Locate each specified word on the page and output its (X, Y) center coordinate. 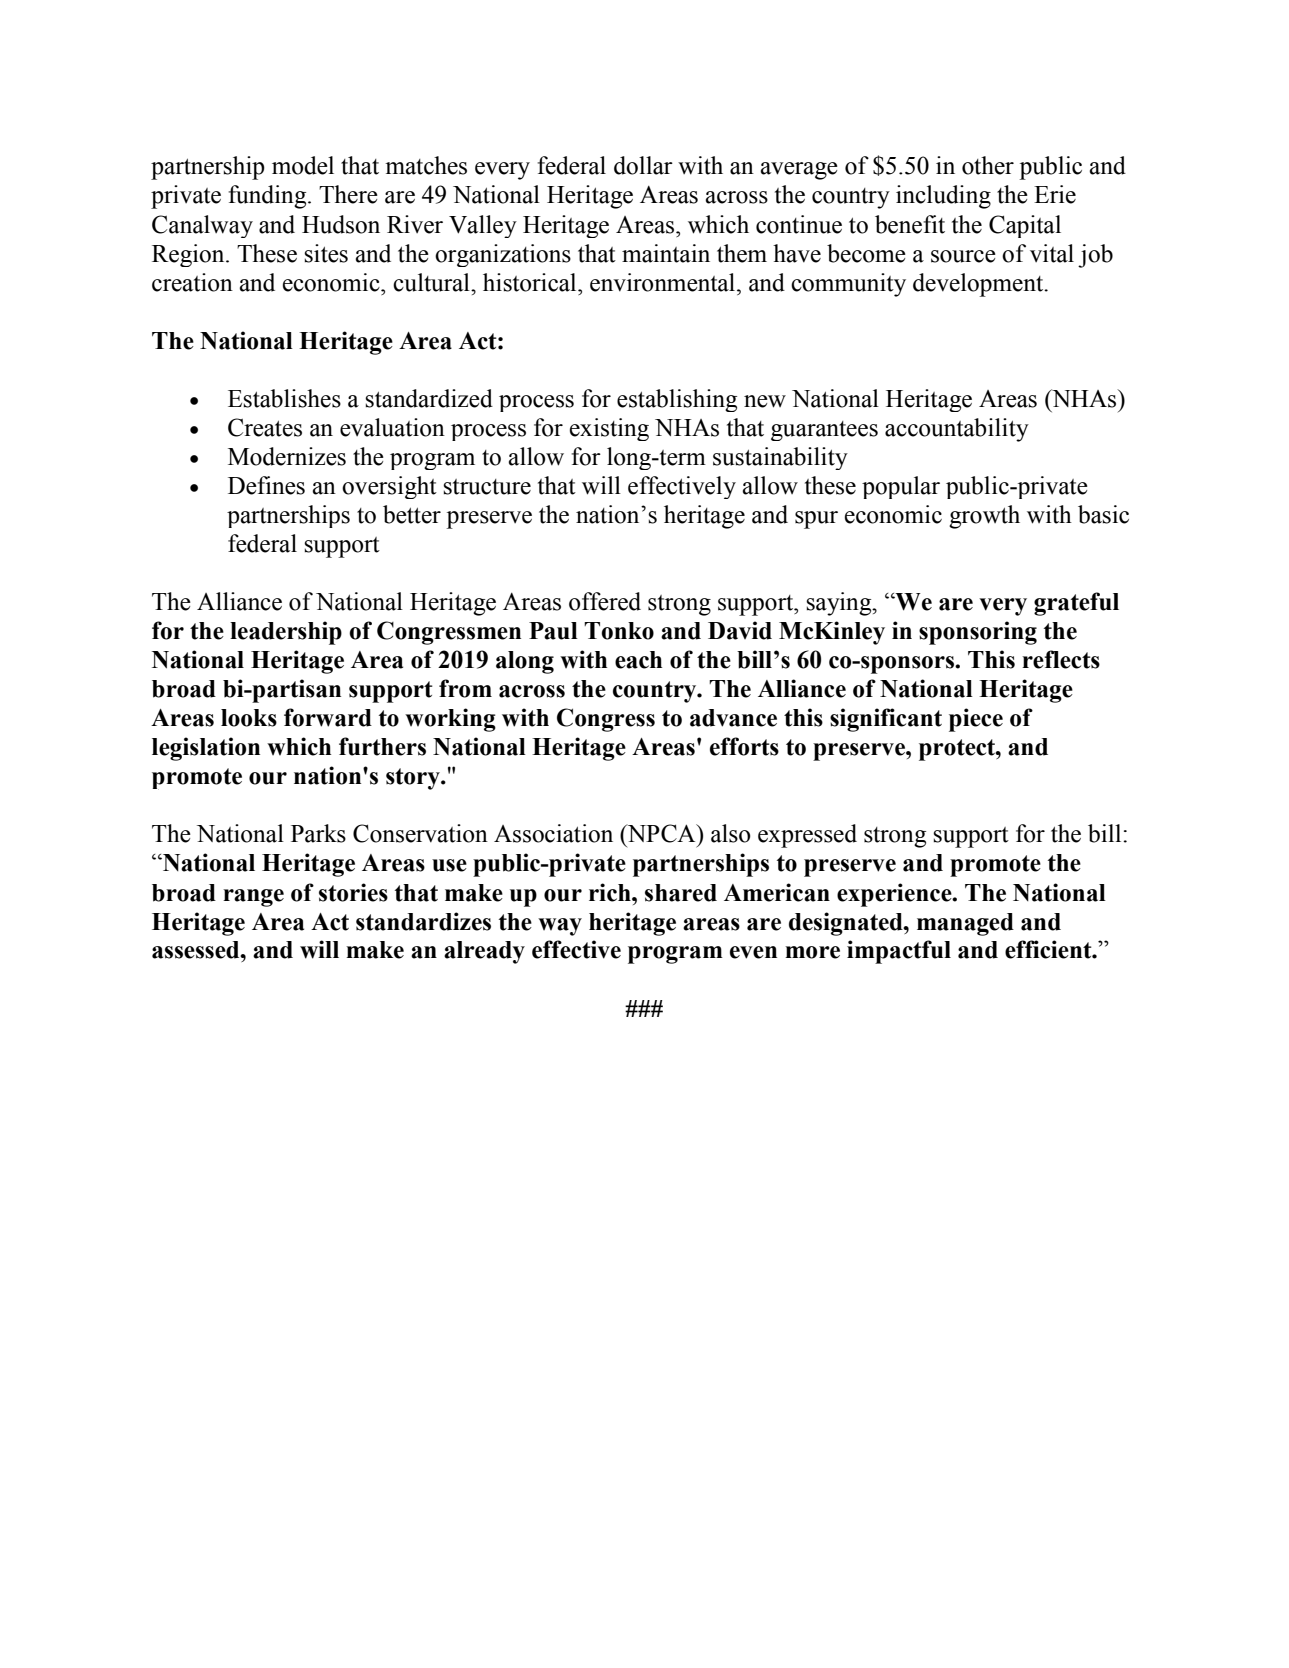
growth (984, 517)
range (253, 898)
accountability (957, 430)
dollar (643, 165)
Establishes (284, 398)
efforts (744, 746)
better (412, 514)
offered (605, 601)
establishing (677, 400)
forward (328, 717)
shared (681, 893)
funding (268, 197)
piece (976, 720)
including (943, 197)
